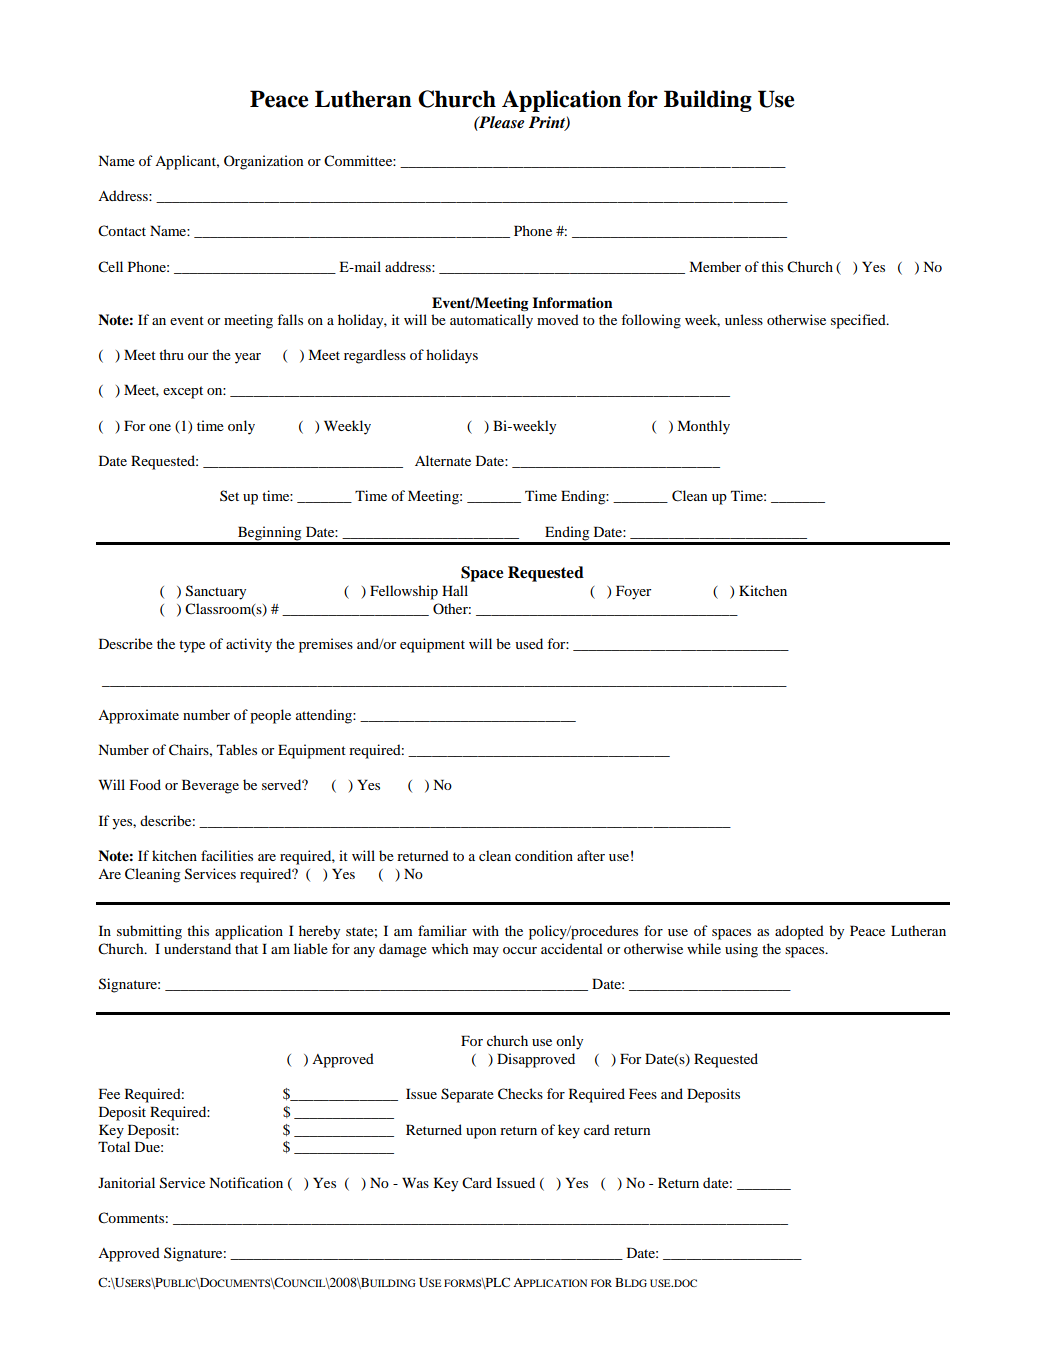 This document has width=1045, height=1352. Describe the element at coordinates (481, 1133) in the document. I see `upon` at that location.
